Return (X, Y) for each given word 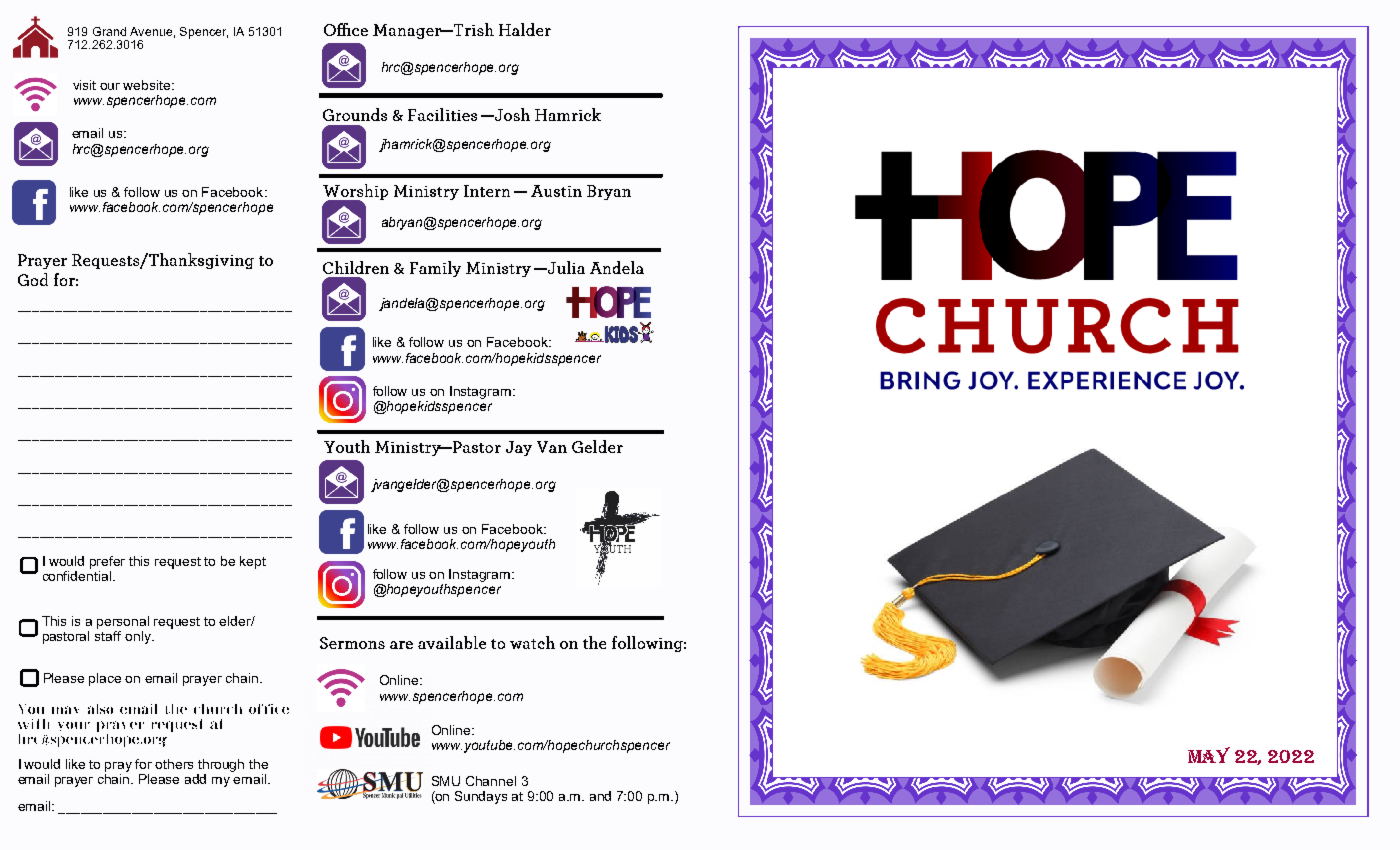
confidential (78, 574)
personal (123, 624)
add (195, 779)
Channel (491, 781)
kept (253, 562)
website (148, 85)
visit (84, 85)
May (1209, 755)
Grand (109, 31)
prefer (107, 562)
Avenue (151, 31)
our (110, 86)
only (139, 637)
